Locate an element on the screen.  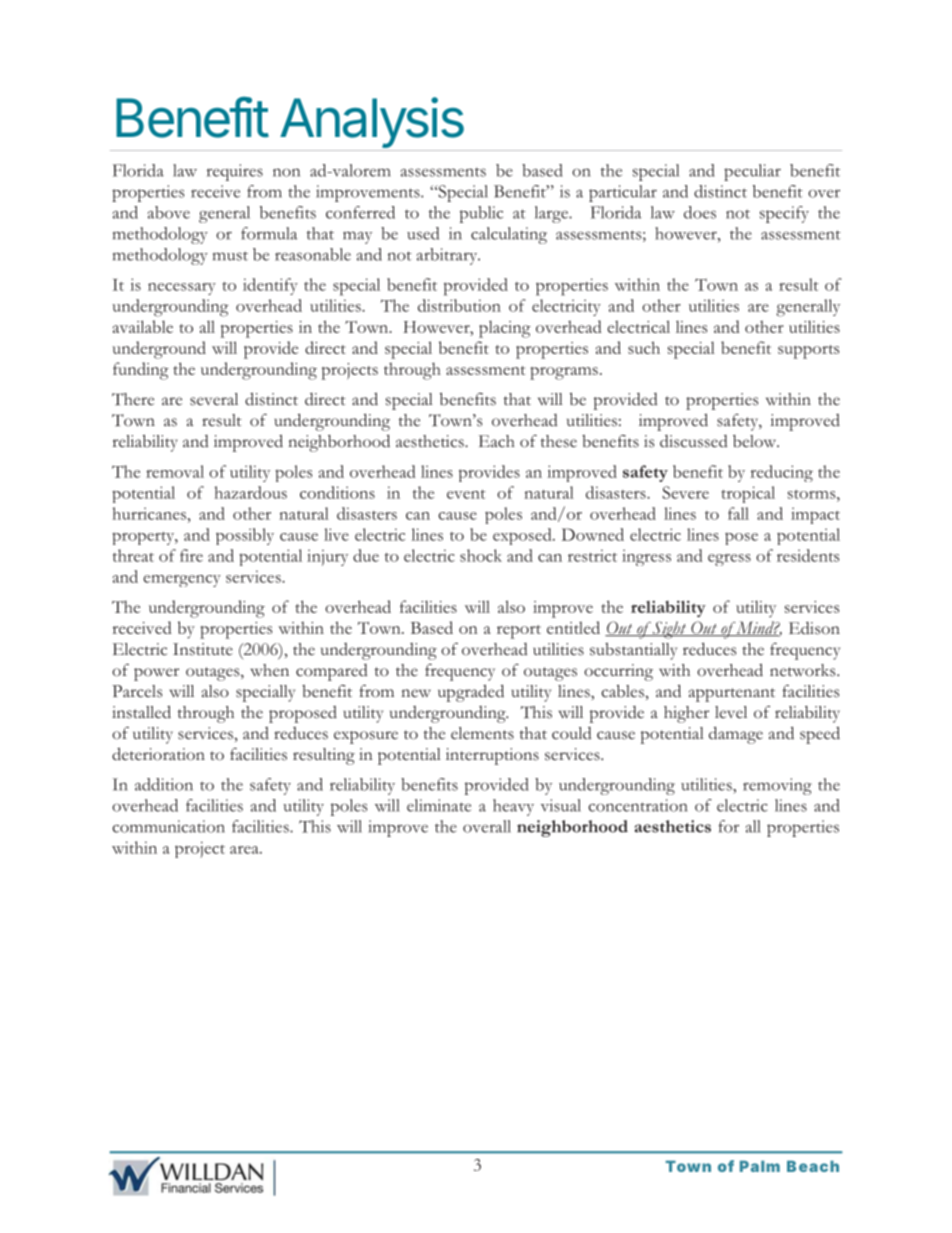
programs is located at coordinates (564, 373).
